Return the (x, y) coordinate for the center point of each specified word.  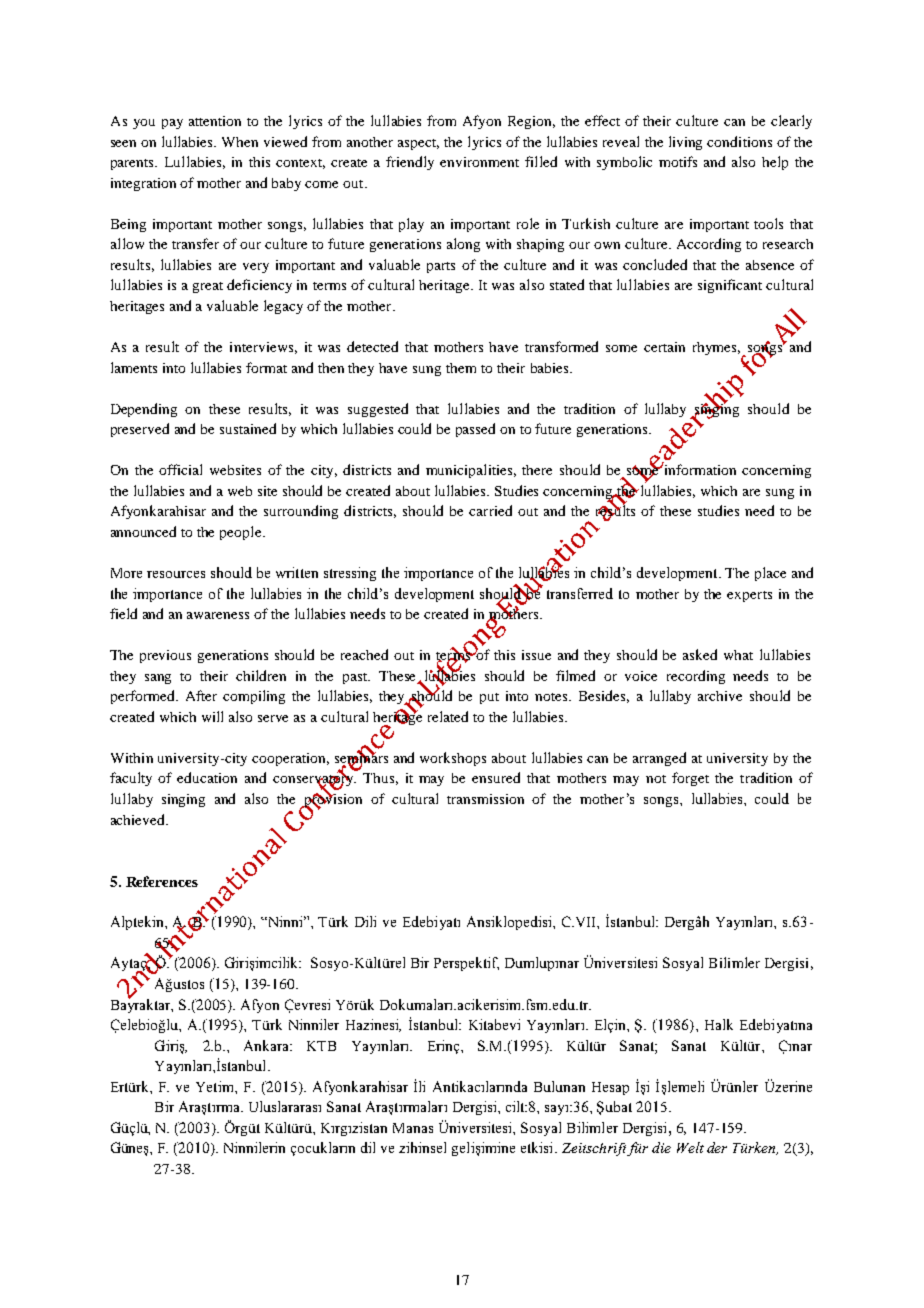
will (212, 716)
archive (720, 696)
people (242, 533)
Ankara (267, 1045)
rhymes (716, 348)
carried (490, 510)
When (240, 142)
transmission (485, 799)
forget (690, 779)
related (448, 716)
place (770, 574)
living (685, 143)
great (208, 287)
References (162, 881)
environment (479, 162)
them (461, 368)
